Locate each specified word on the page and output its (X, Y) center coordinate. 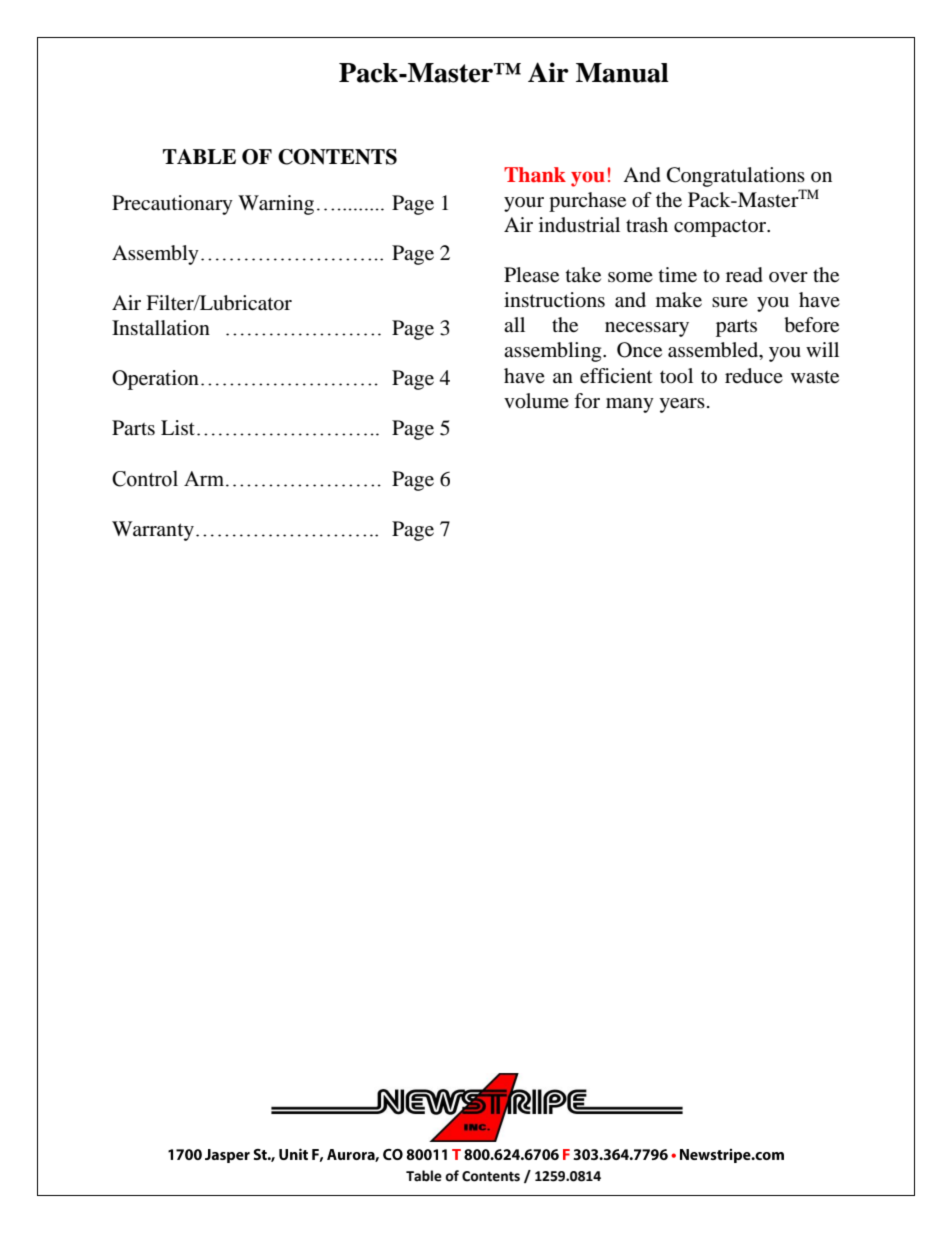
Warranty (153, 531)
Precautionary (172, 205)
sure (730, 302)
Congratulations (736, 177)
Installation (161, 328)
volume (536, 401)
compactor (721, 228)
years (682, 405)
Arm (204, 478)
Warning (276, 205)
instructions (554, 300)
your (524, 204)
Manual (622, 73)
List (178, 427)
